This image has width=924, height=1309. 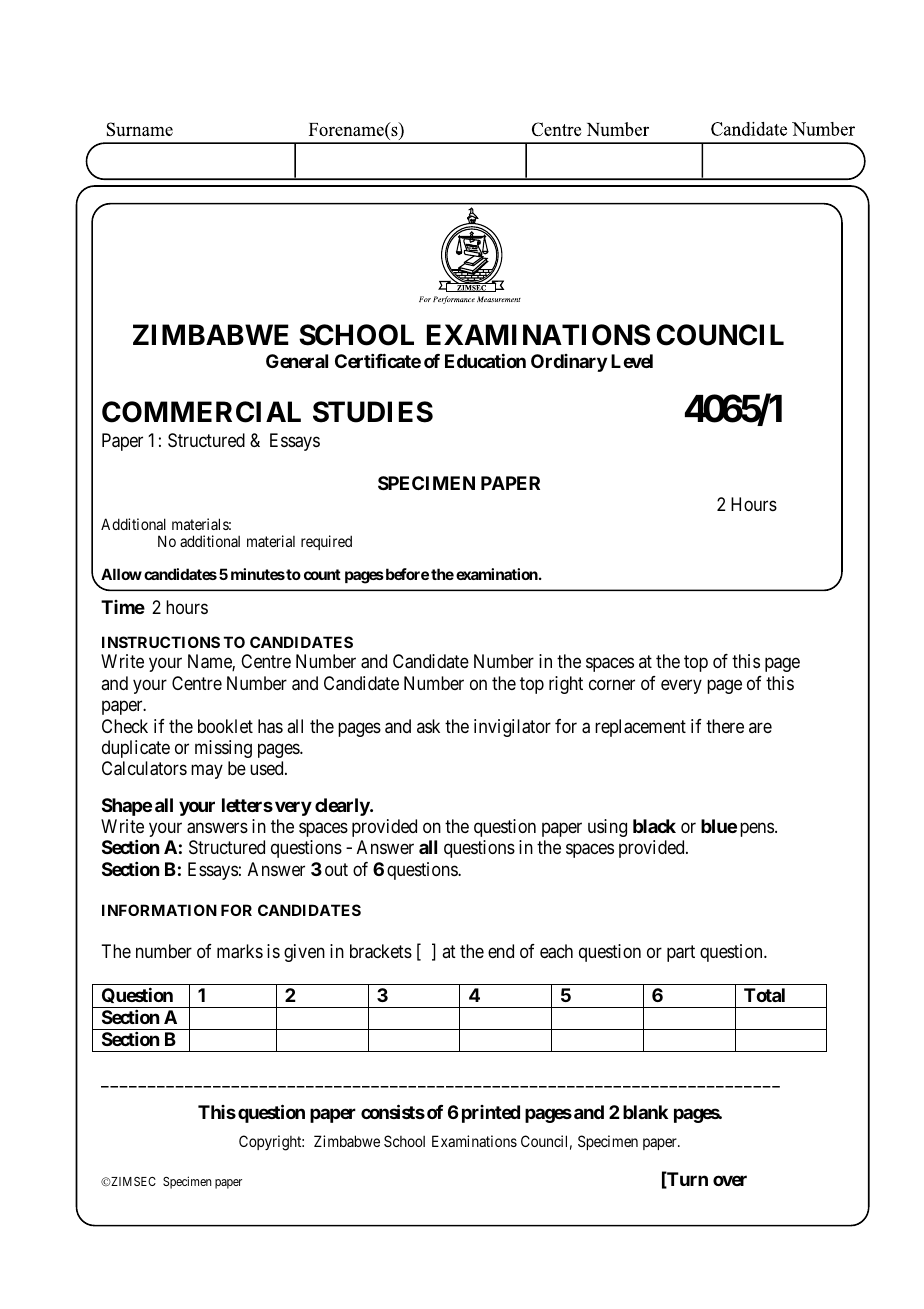 What do you see at coordinates (201, 412) in the image?
I see `COMMERCIAL` at bounding box center [201, 412].
